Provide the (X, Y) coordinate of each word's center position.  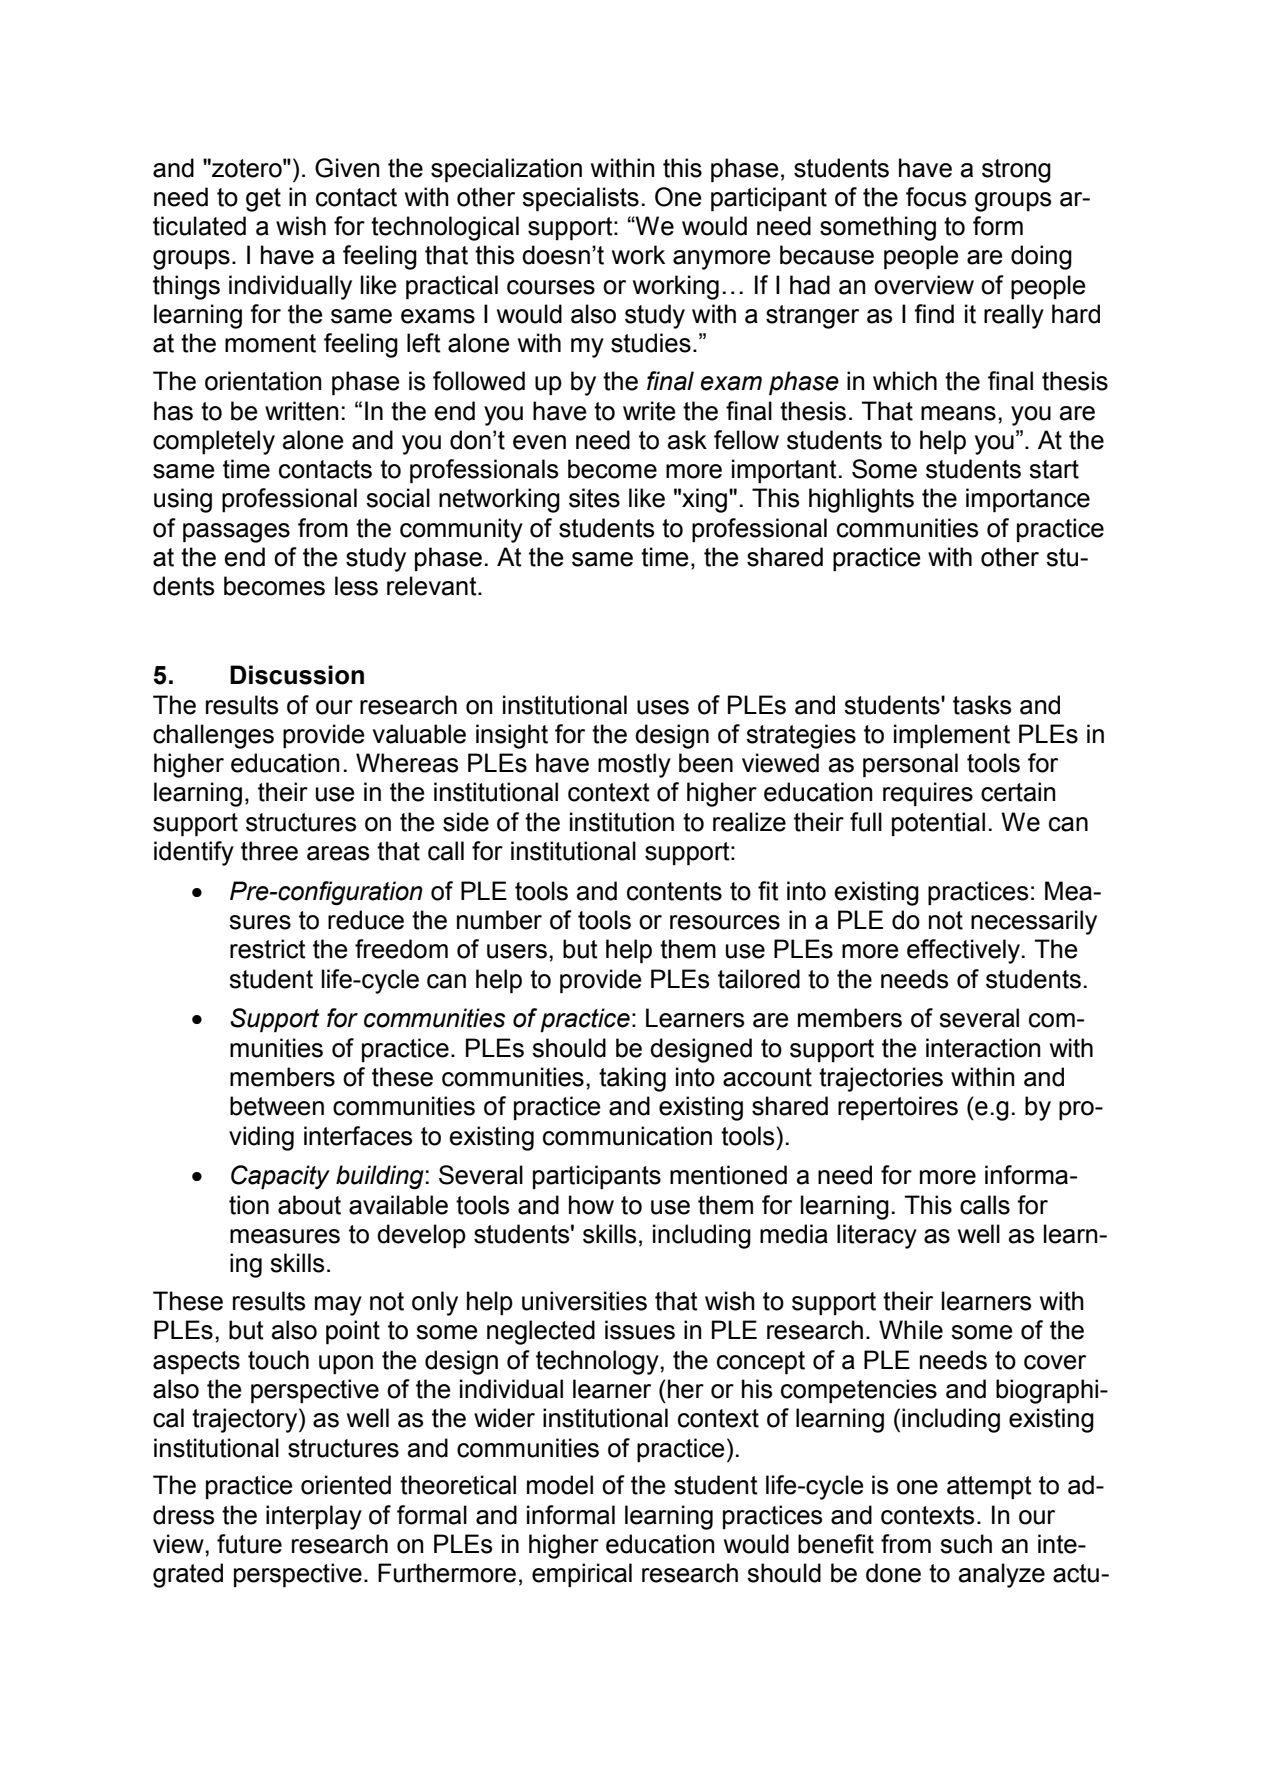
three (269, 851)
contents (674, 891)
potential (938, 824)
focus (936, 197)
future (249, 1544)
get (263, 200)
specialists (580, 199)
